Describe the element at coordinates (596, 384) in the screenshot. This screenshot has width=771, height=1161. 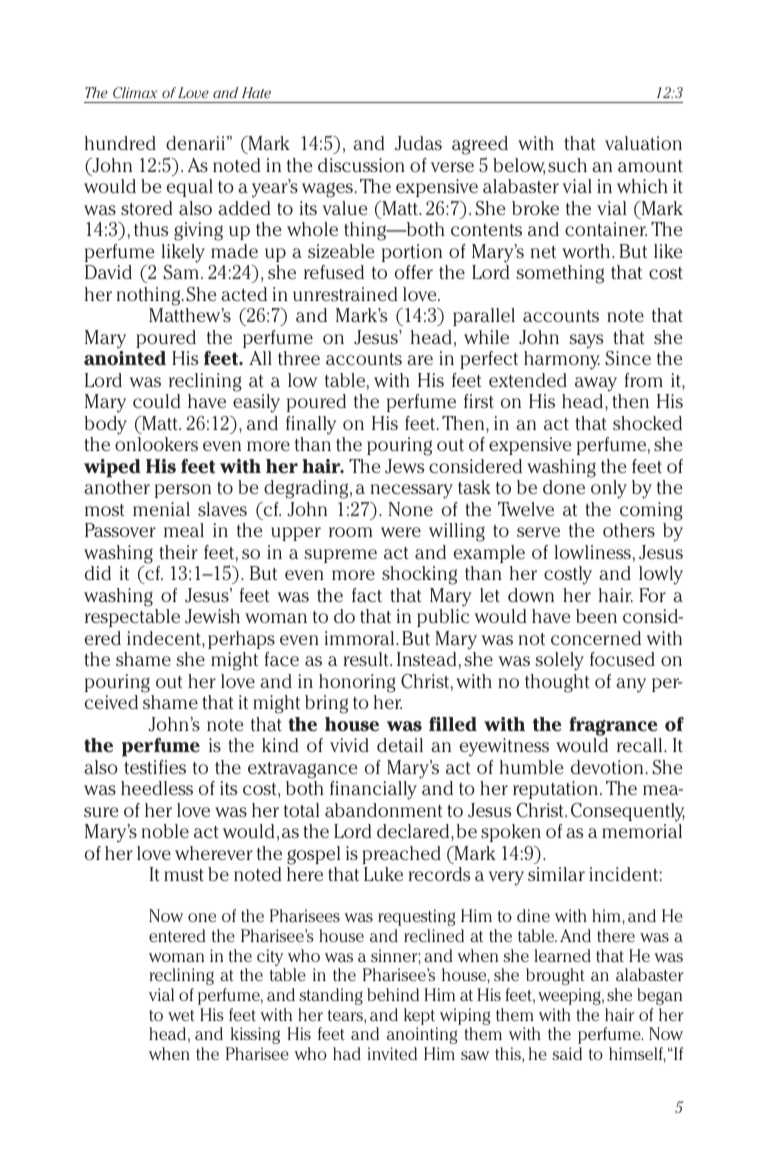
I see `away` at that location.
